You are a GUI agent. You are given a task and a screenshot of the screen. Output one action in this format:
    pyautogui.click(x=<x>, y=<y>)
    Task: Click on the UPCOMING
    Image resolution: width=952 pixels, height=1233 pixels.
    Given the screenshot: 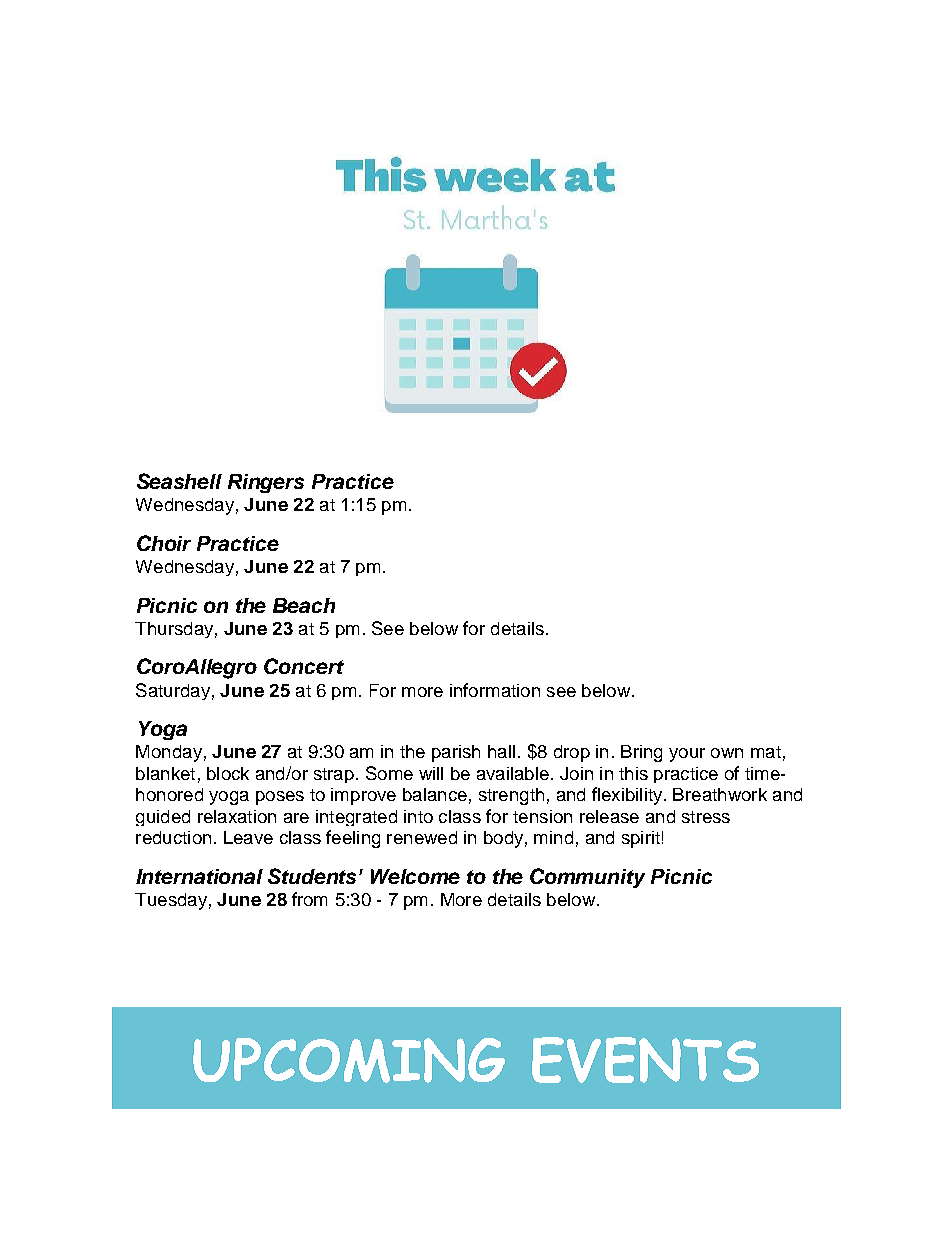 What is the action you would take?
    pyautogui.click(x=349, y=1060)
